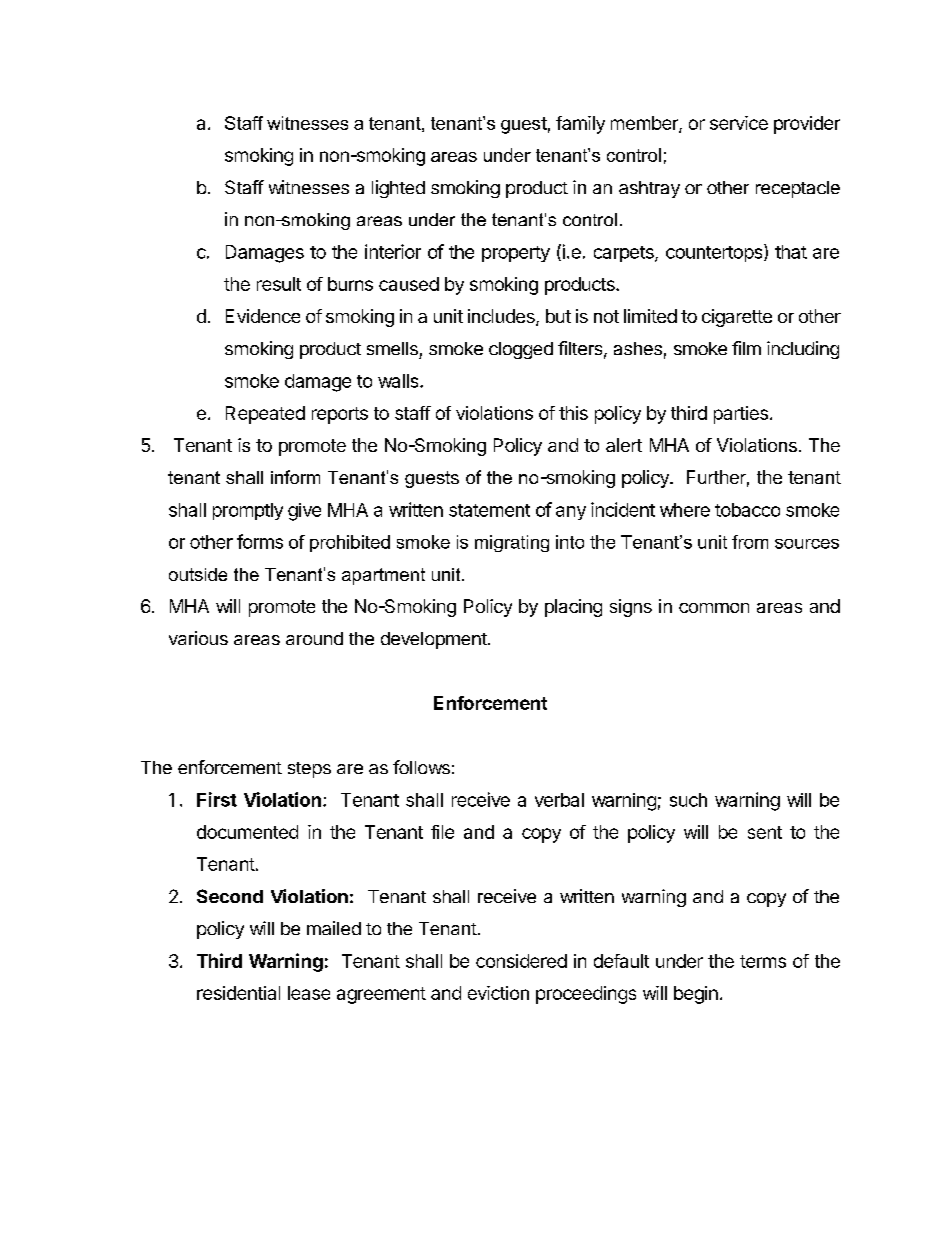 The height and width of the screenshot is (1233, 952). Describe the element at coordinates (238, 993) in the screenshot. I see `residential` at that location.
